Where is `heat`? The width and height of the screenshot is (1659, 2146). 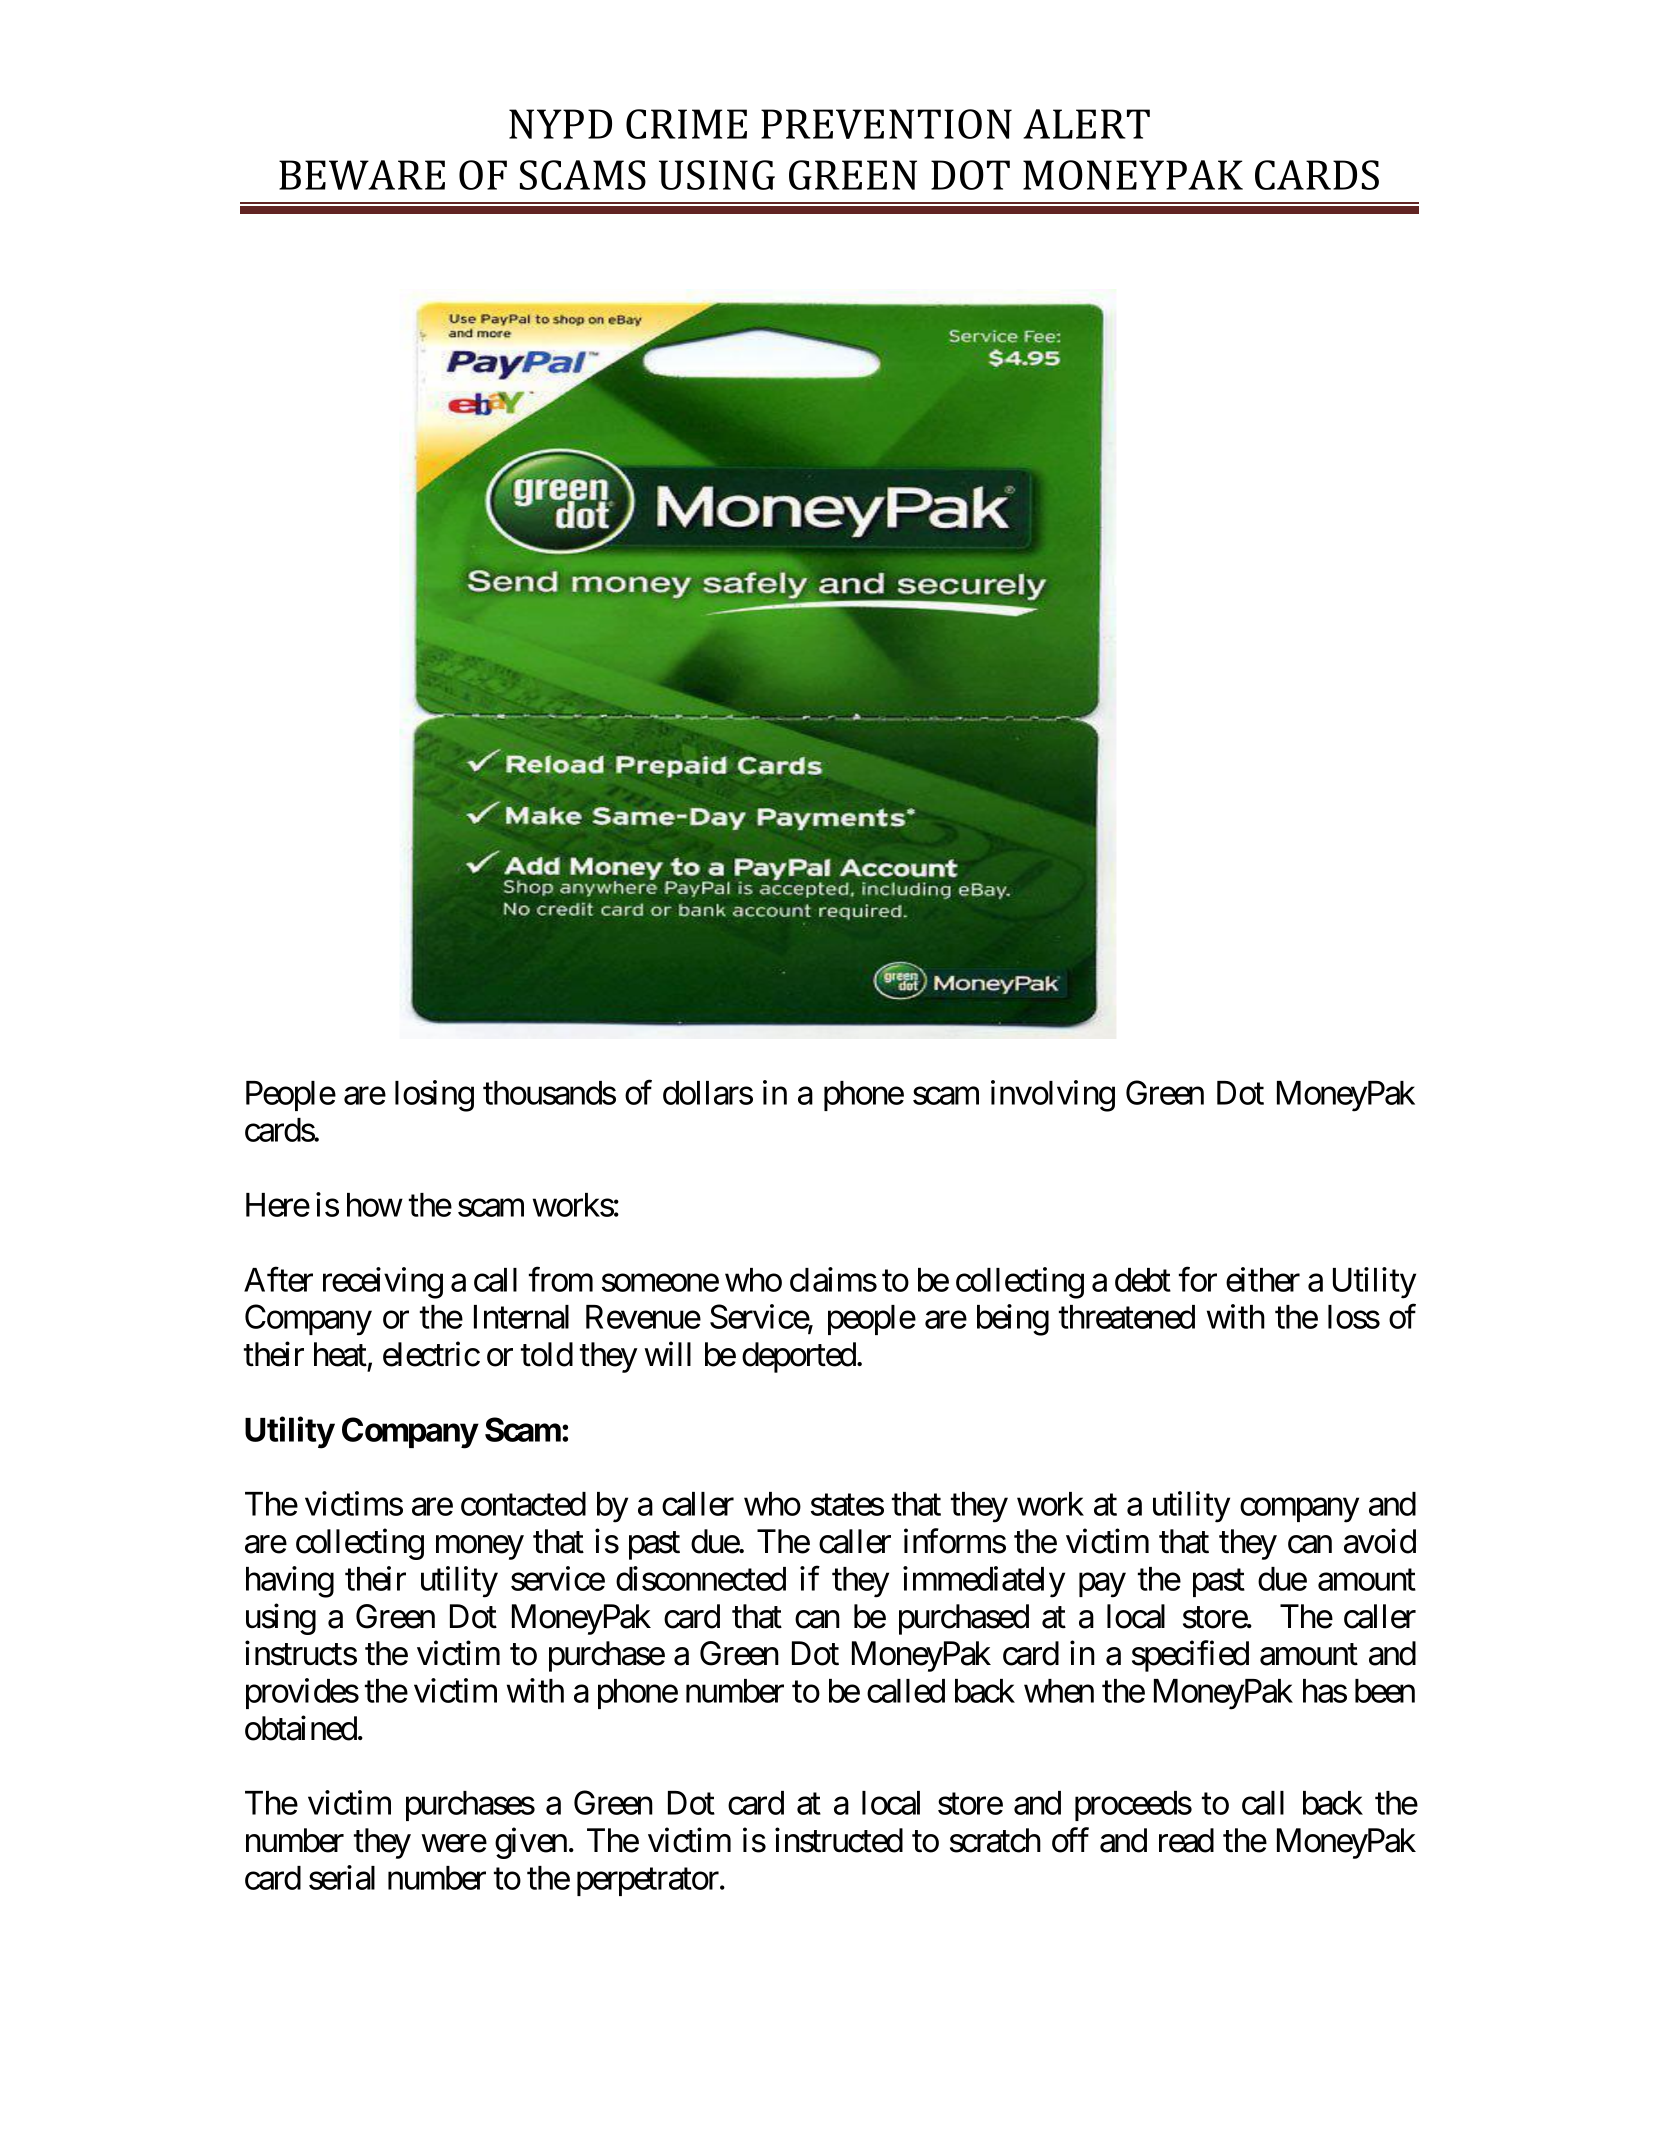
heat is located at coordinates (340, 1354).
